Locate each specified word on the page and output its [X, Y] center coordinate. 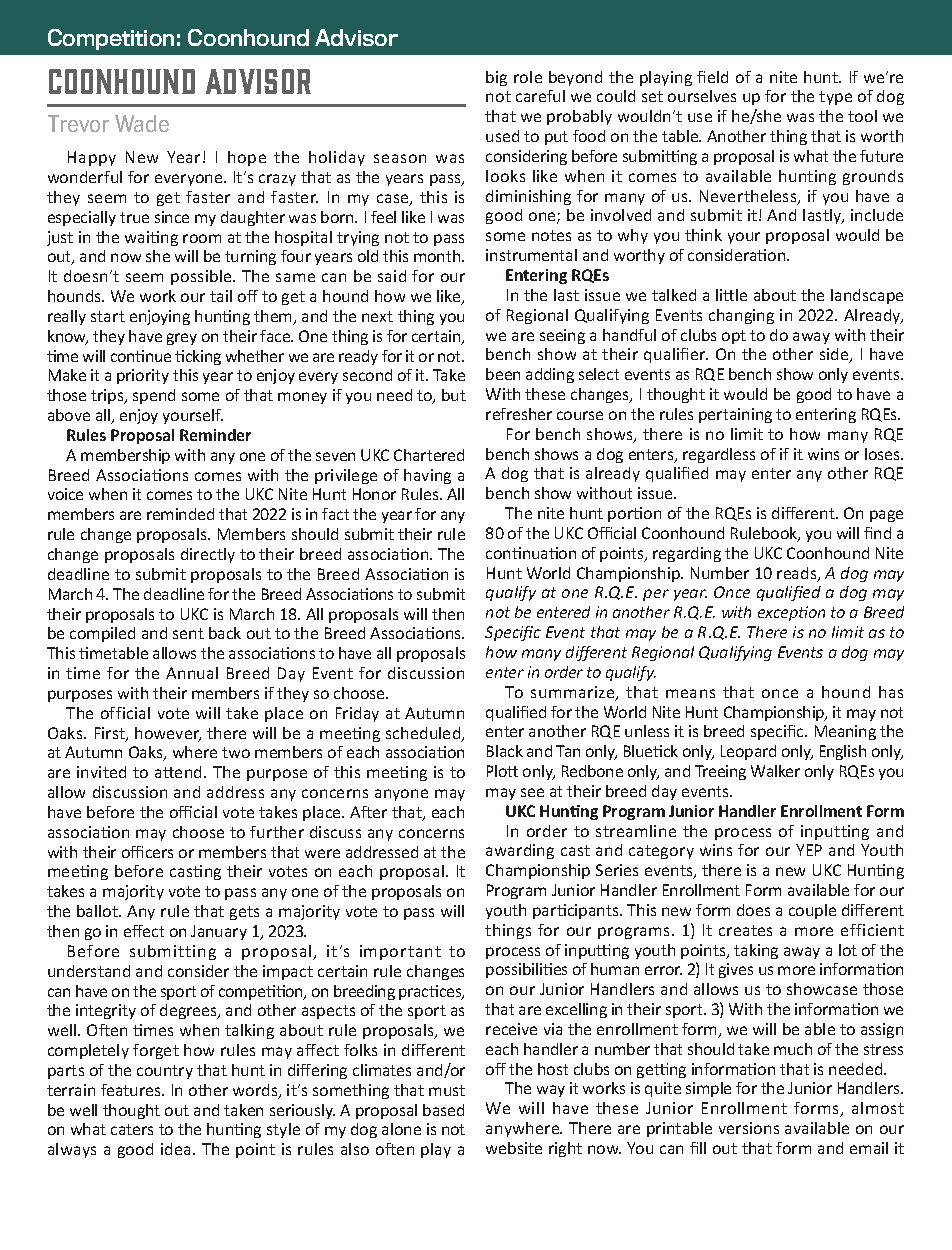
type [835, 98]
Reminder [215, 435]
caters [132, 1129]
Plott [502, 771]
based [443, 1110]
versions [749, 1128]
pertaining [735, 415]
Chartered [429, 455]
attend [180, 772]
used [502, 136]
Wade [142, 123]
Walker [775, 771]
